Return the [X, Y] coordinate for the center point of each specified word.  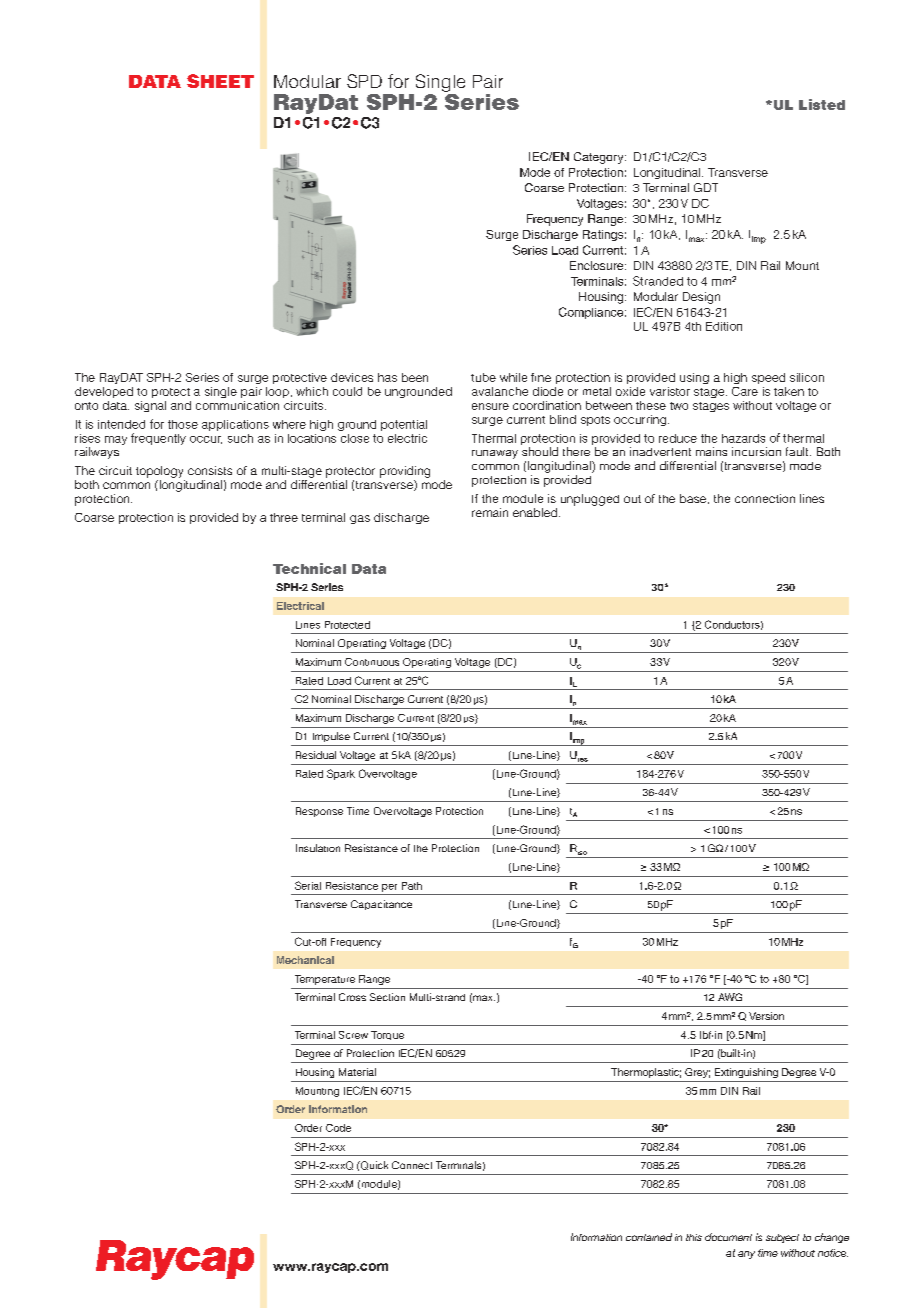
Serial [308, 885]
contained [649, 1237]
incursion [756, 451]
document [728, 1237]
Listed [822, 104]
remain [490, 512]
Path [412, 886]
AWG [730, 997]
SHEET [220, 81]
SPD [364, 81]
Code [338, 1128]
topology [159, 472]
